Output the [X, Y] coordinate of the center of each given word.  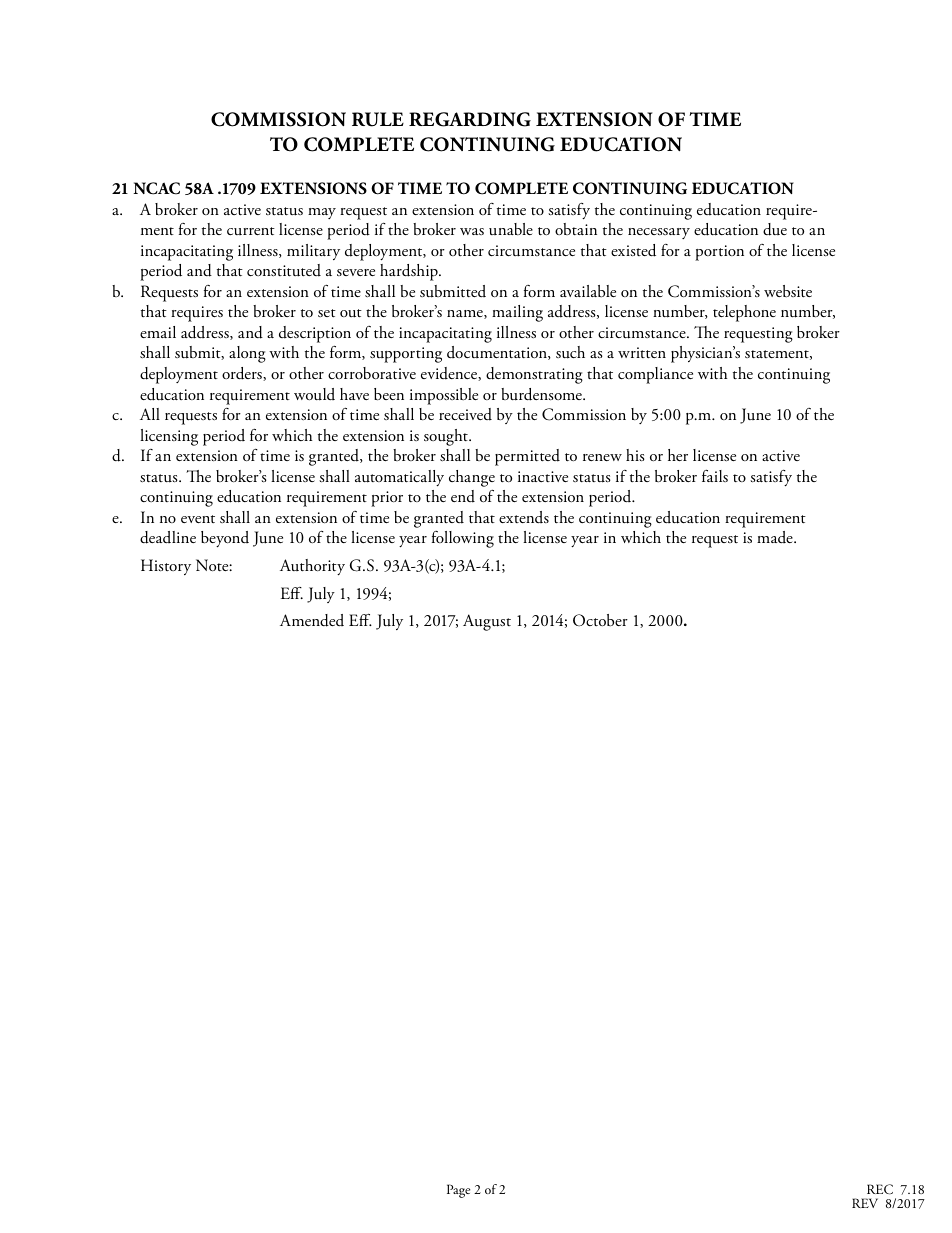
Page [458, 1191]
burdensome [542, 394]
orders [243, 374]
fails [715, 475]
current [251, 231]
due [775, 229]
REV [865, 1203]
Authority [312, 567]
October [600, 620]
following [463, 539]
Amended [312, 620]
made [776, 537]
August [487, 622]
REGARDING [470, 119]
